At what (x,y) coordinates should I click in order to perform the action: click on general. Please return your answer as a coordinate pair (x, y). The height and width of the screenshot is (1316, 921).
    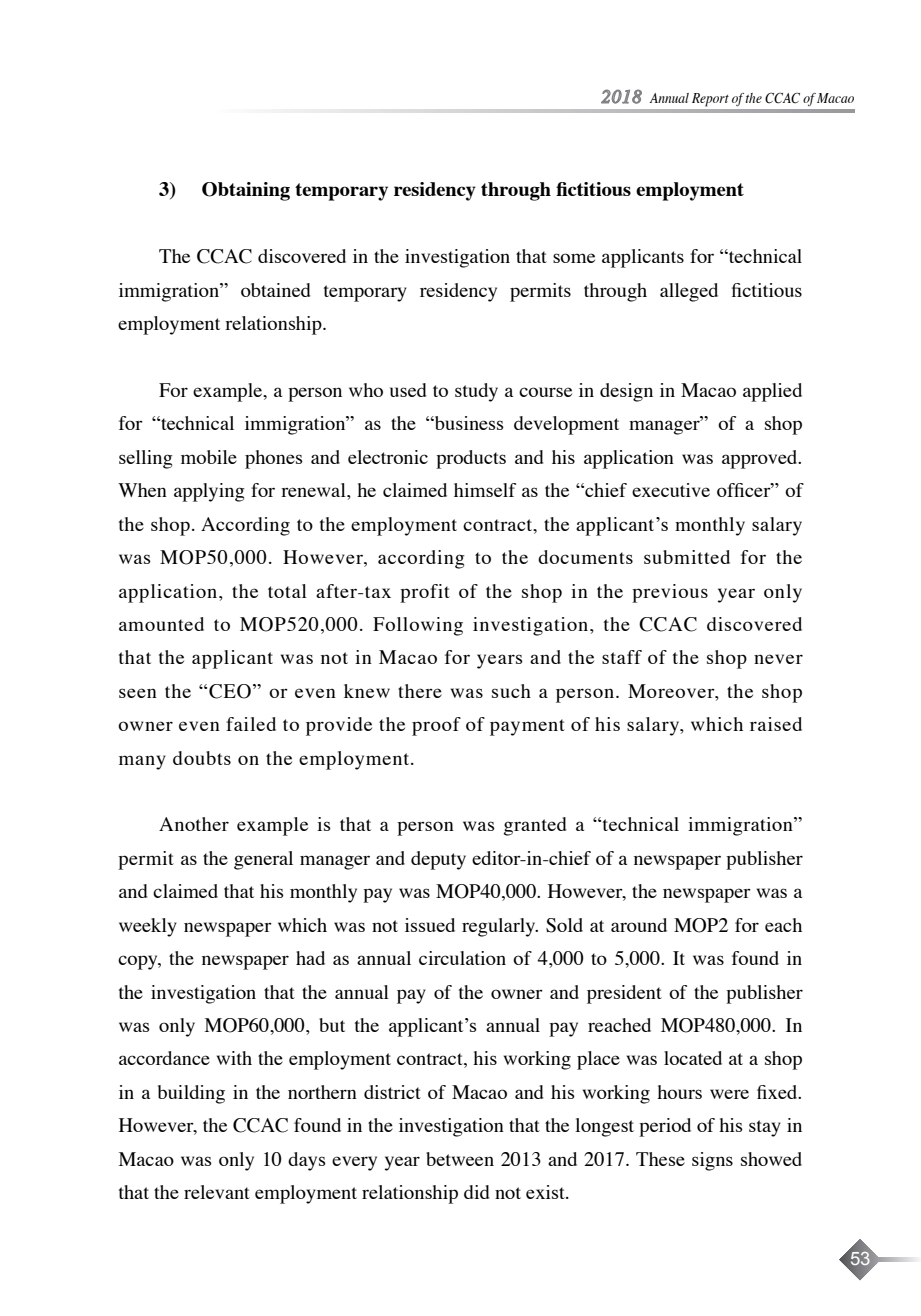
    Looking at the image, I should click on (263, 860).
